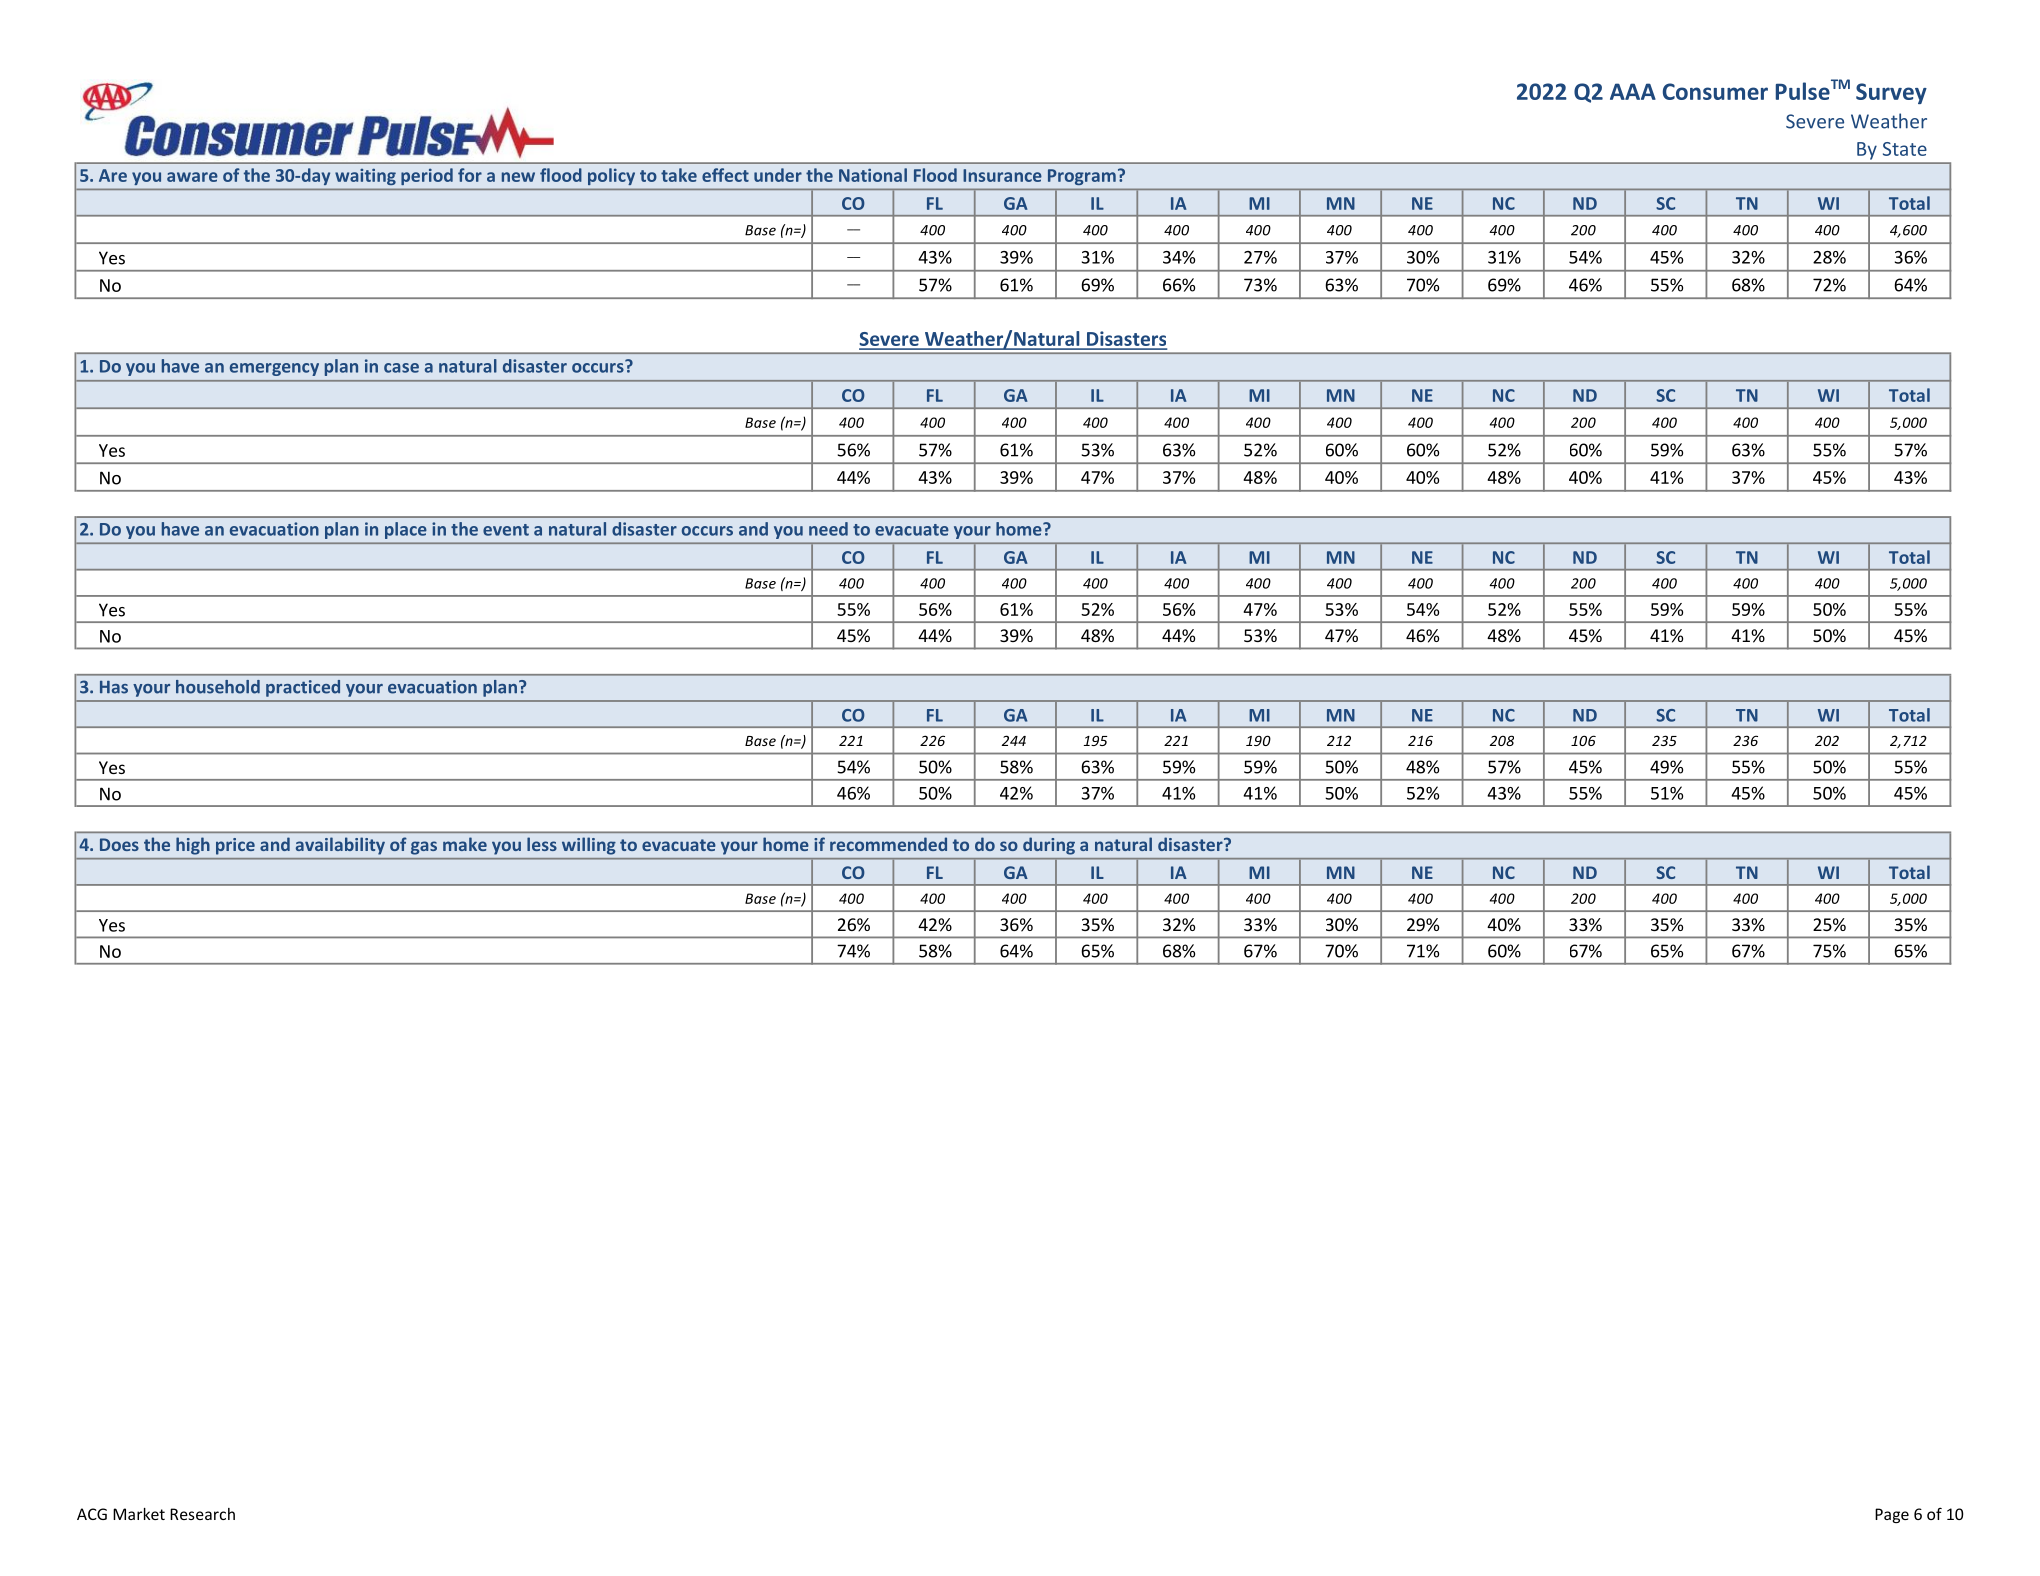 The height and width of the screenshot is (1576, 2040). I want to click on Research, so click(202, 1514).
